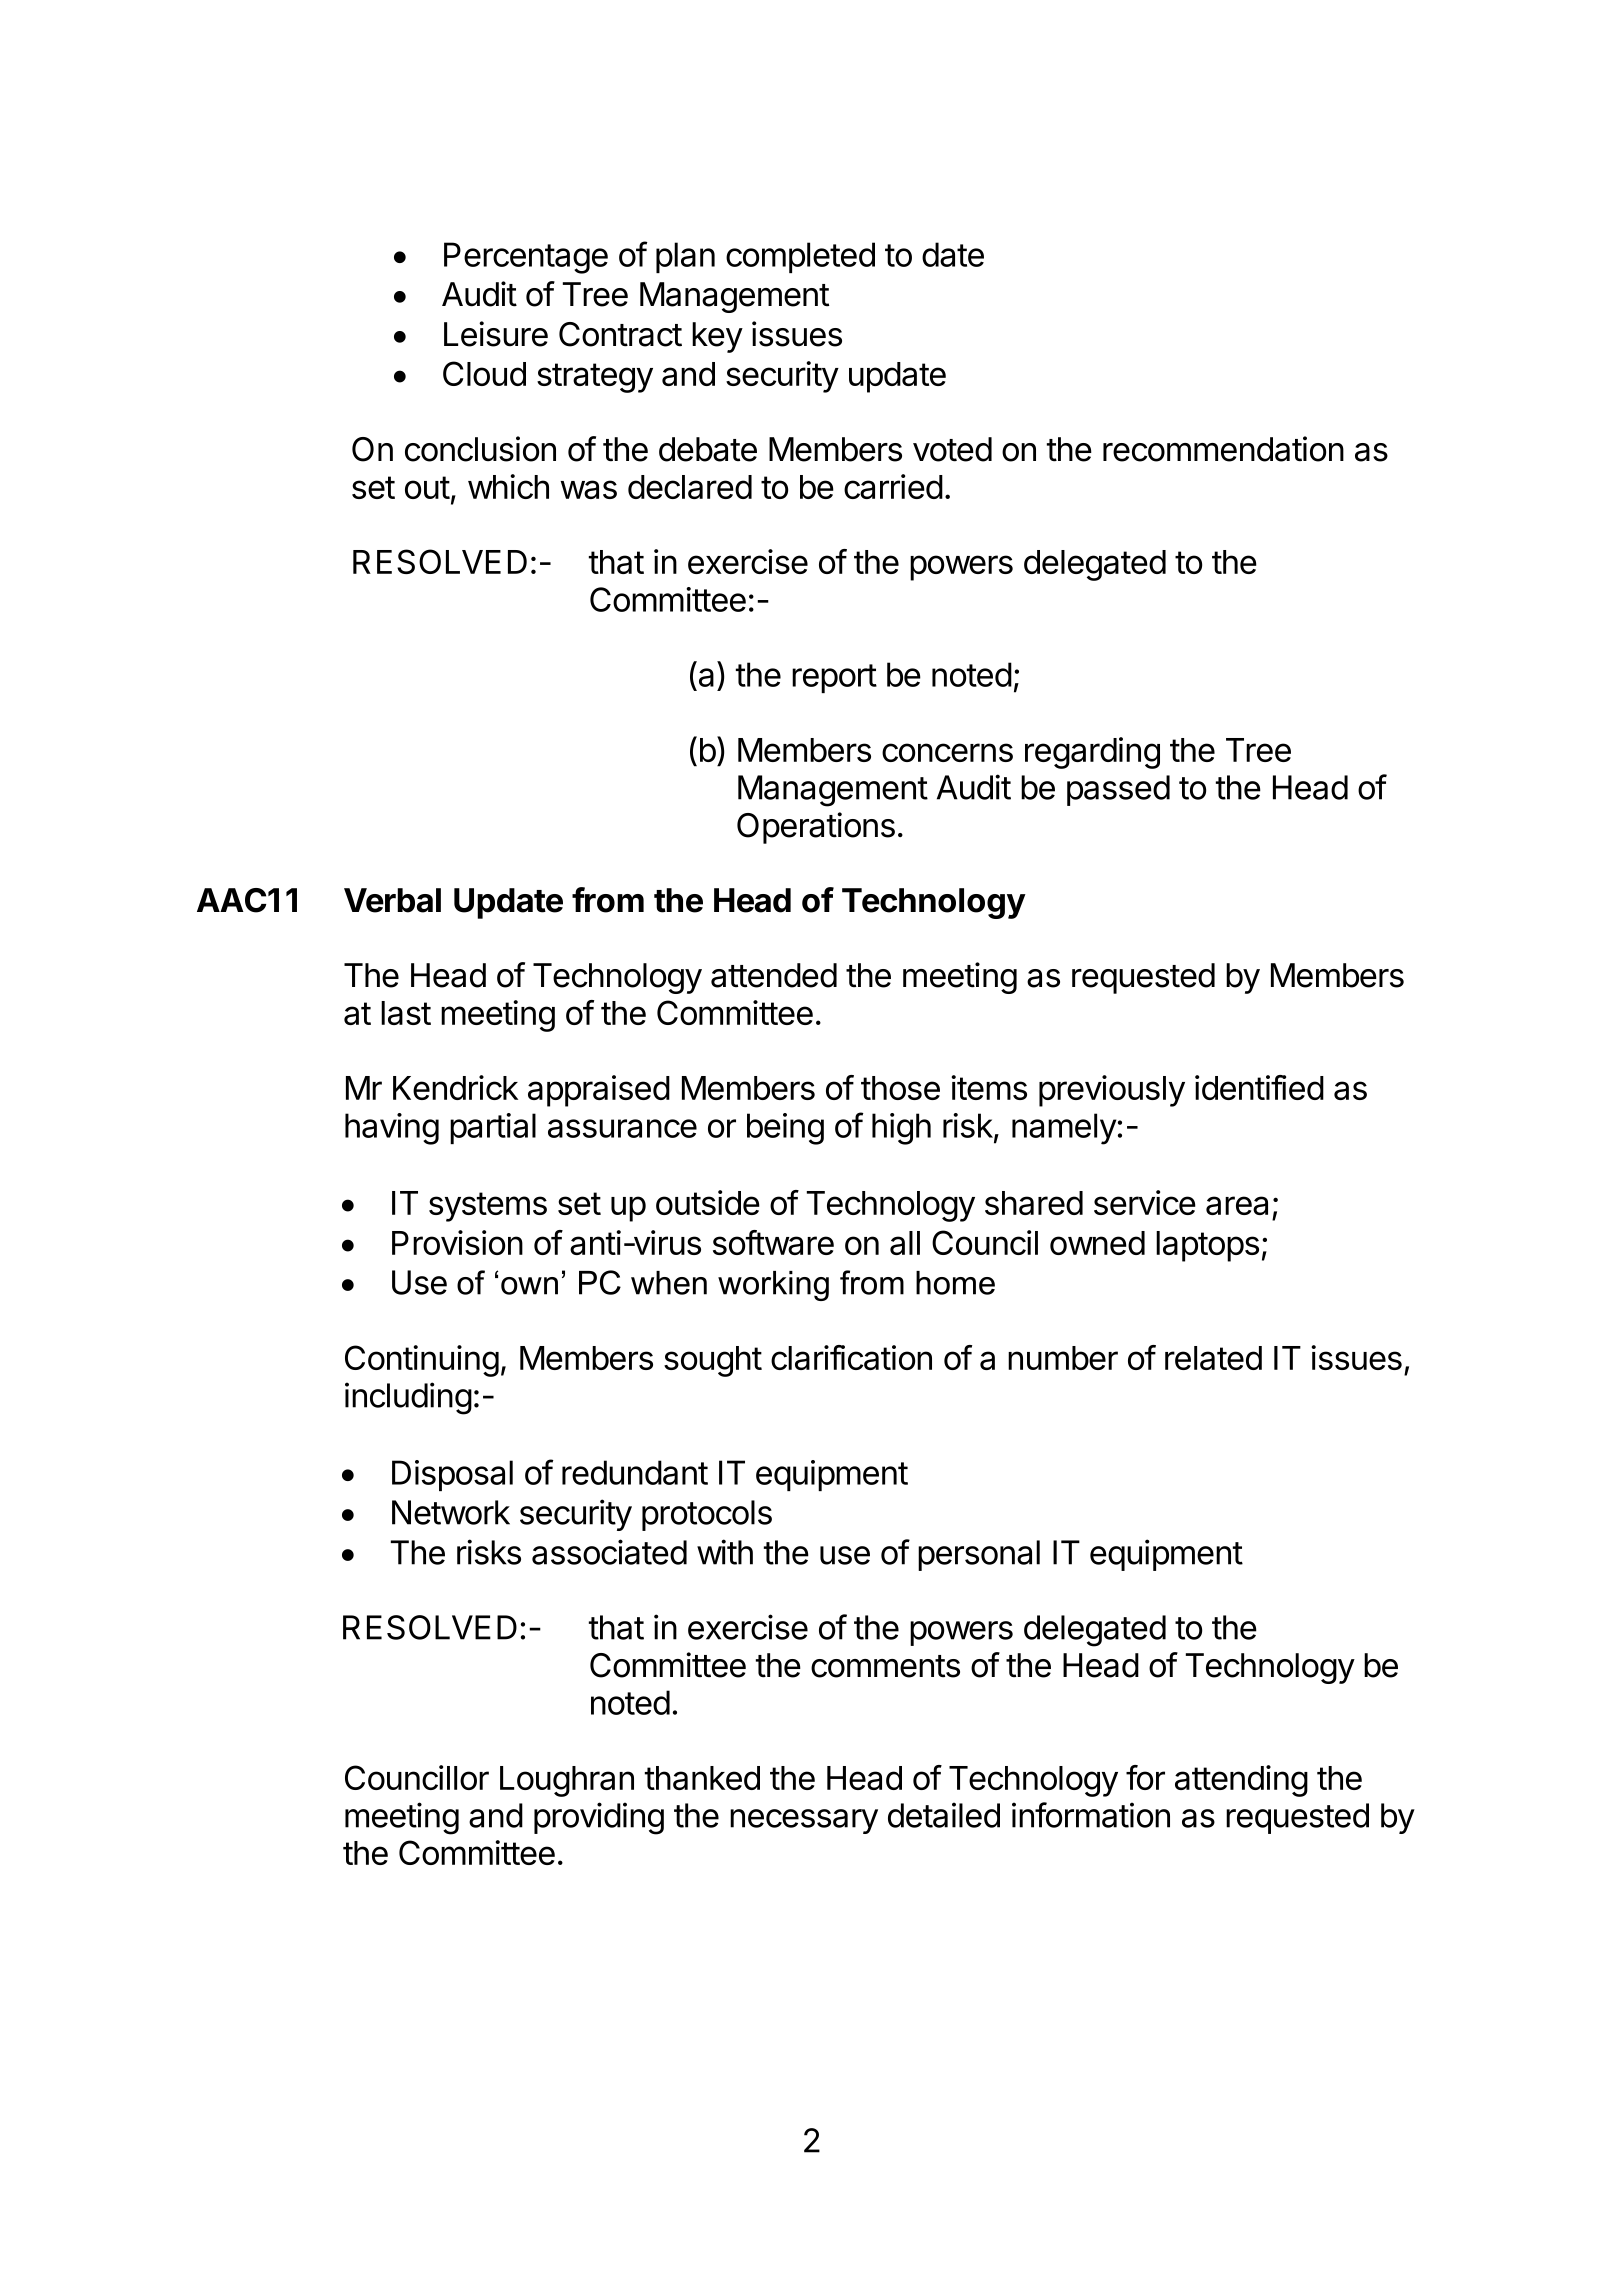  What do you see at coordinates (851, 1357) in the screenshot?
I see `clarification` at bounding box center [851, 1357].
